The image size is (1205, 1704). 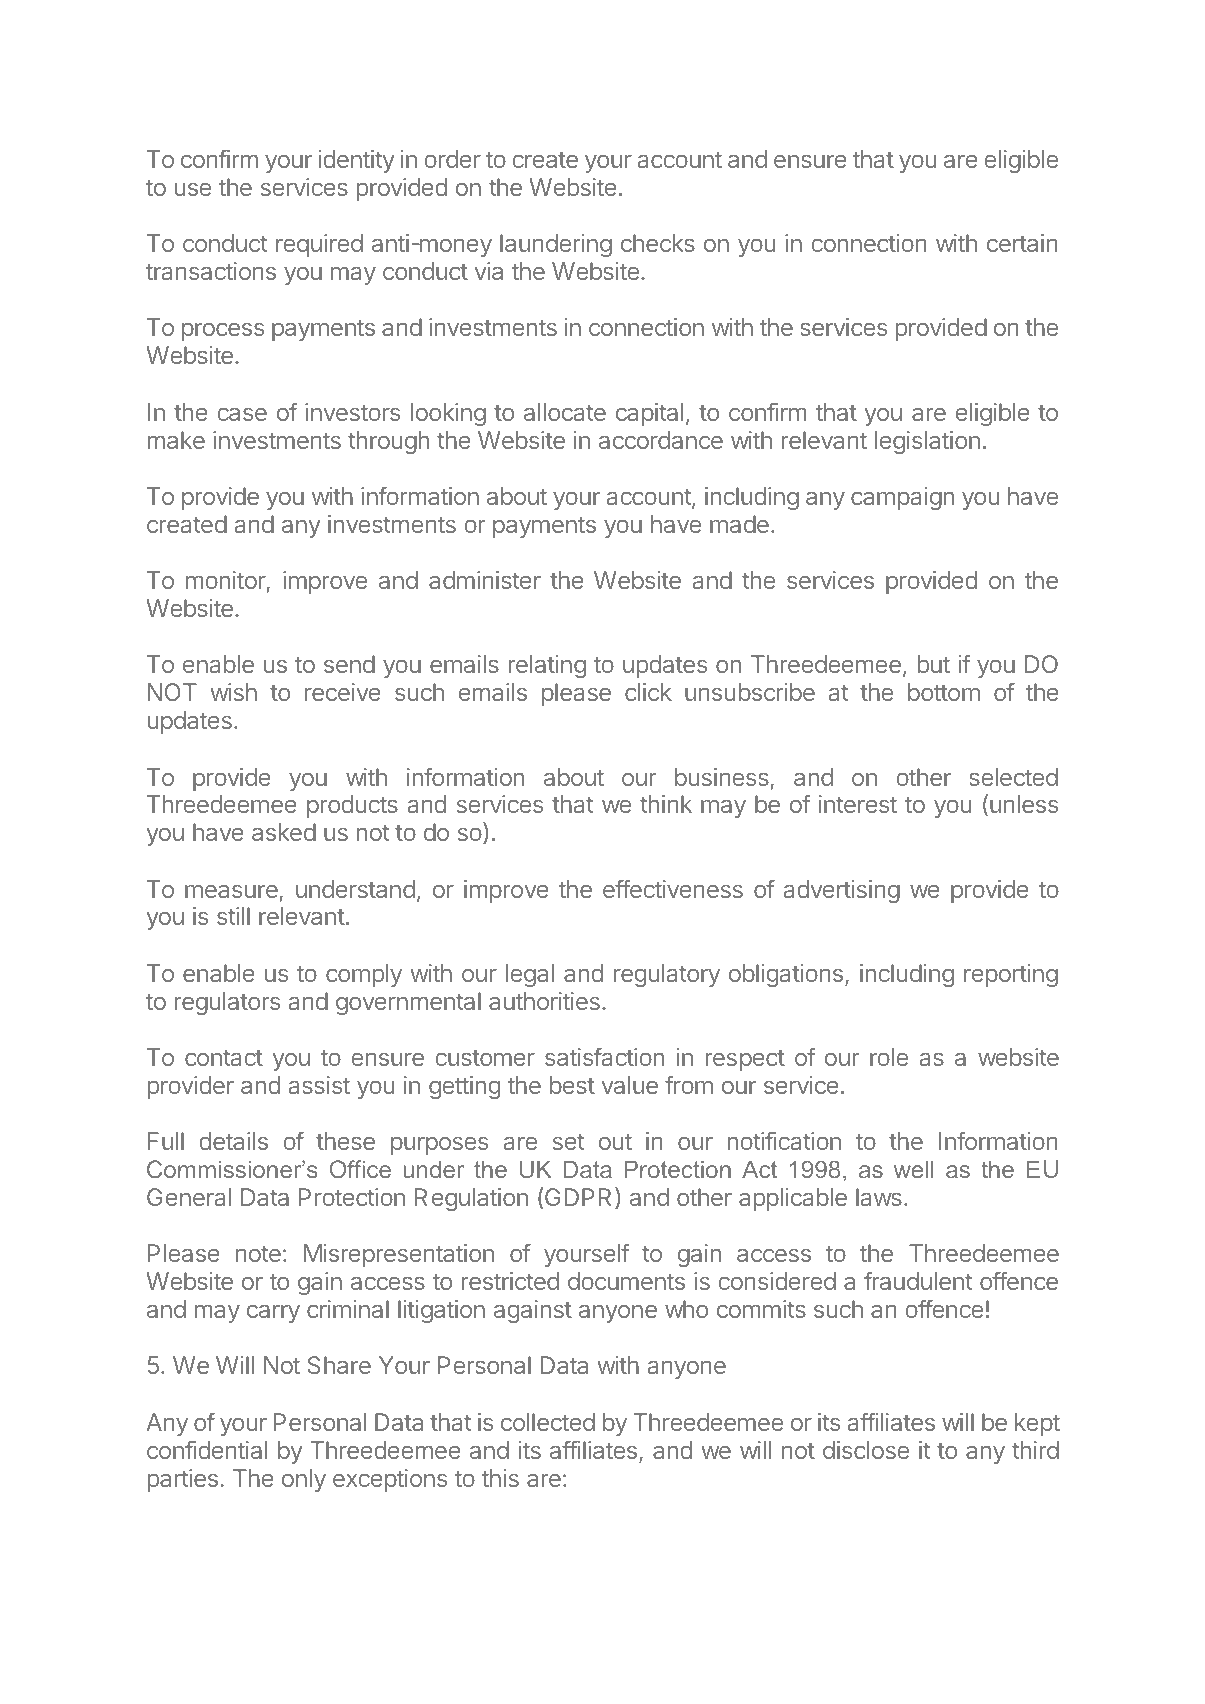 I want to click on only, so click(x=304, y=1480).
